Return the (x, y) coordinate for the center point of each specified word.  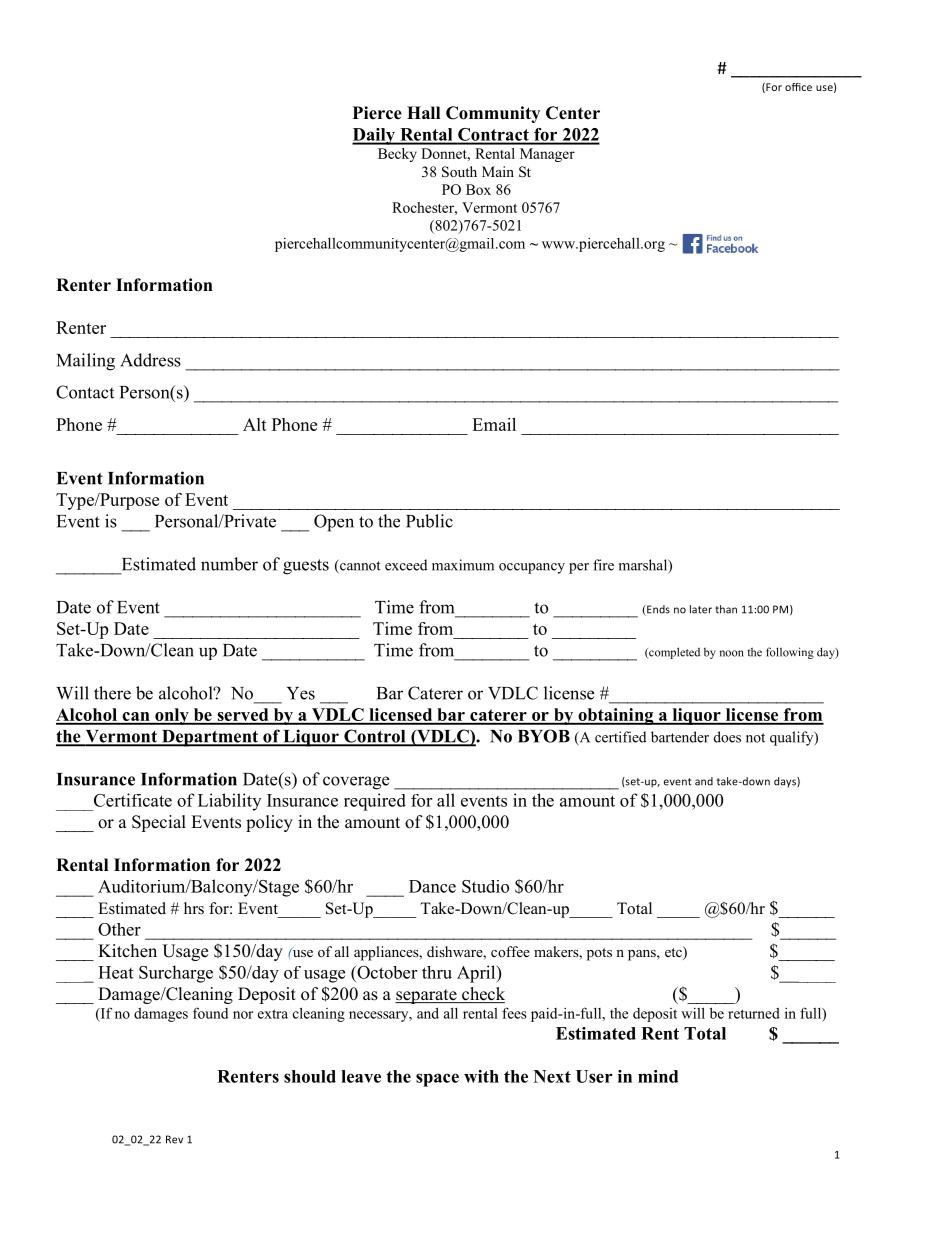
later (701, 609)
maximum (463, 565)
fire (603, 565)
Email (494, 424)
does (727, 737)
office (798, 87)
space (437, 1080)
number (229, 564)
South (459, 172)
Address (150, 360)
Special (159, 823)
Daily (374, 136)
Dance (432, 886)
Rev (174, 1139)
